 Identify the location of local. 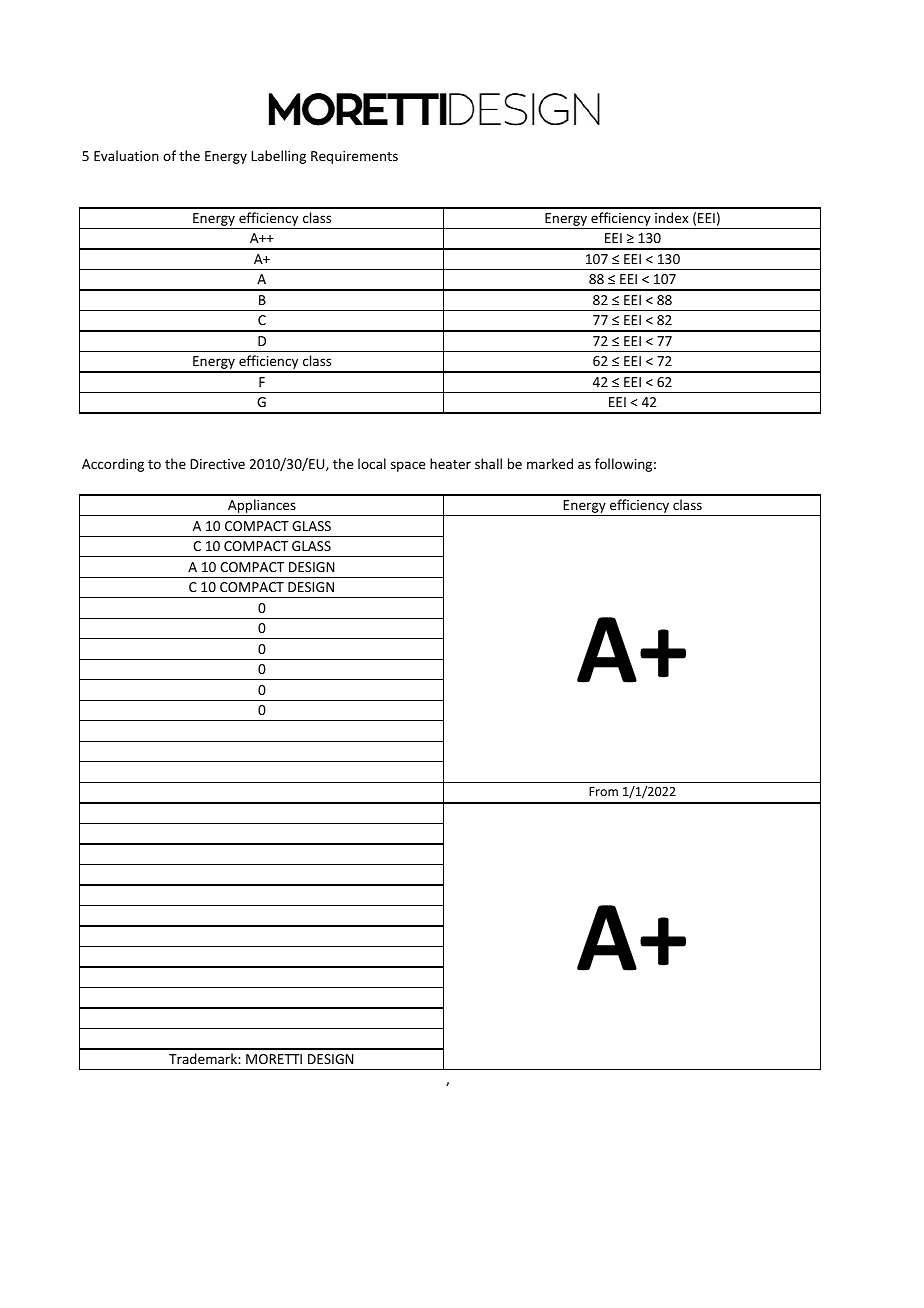
(372, 463).
